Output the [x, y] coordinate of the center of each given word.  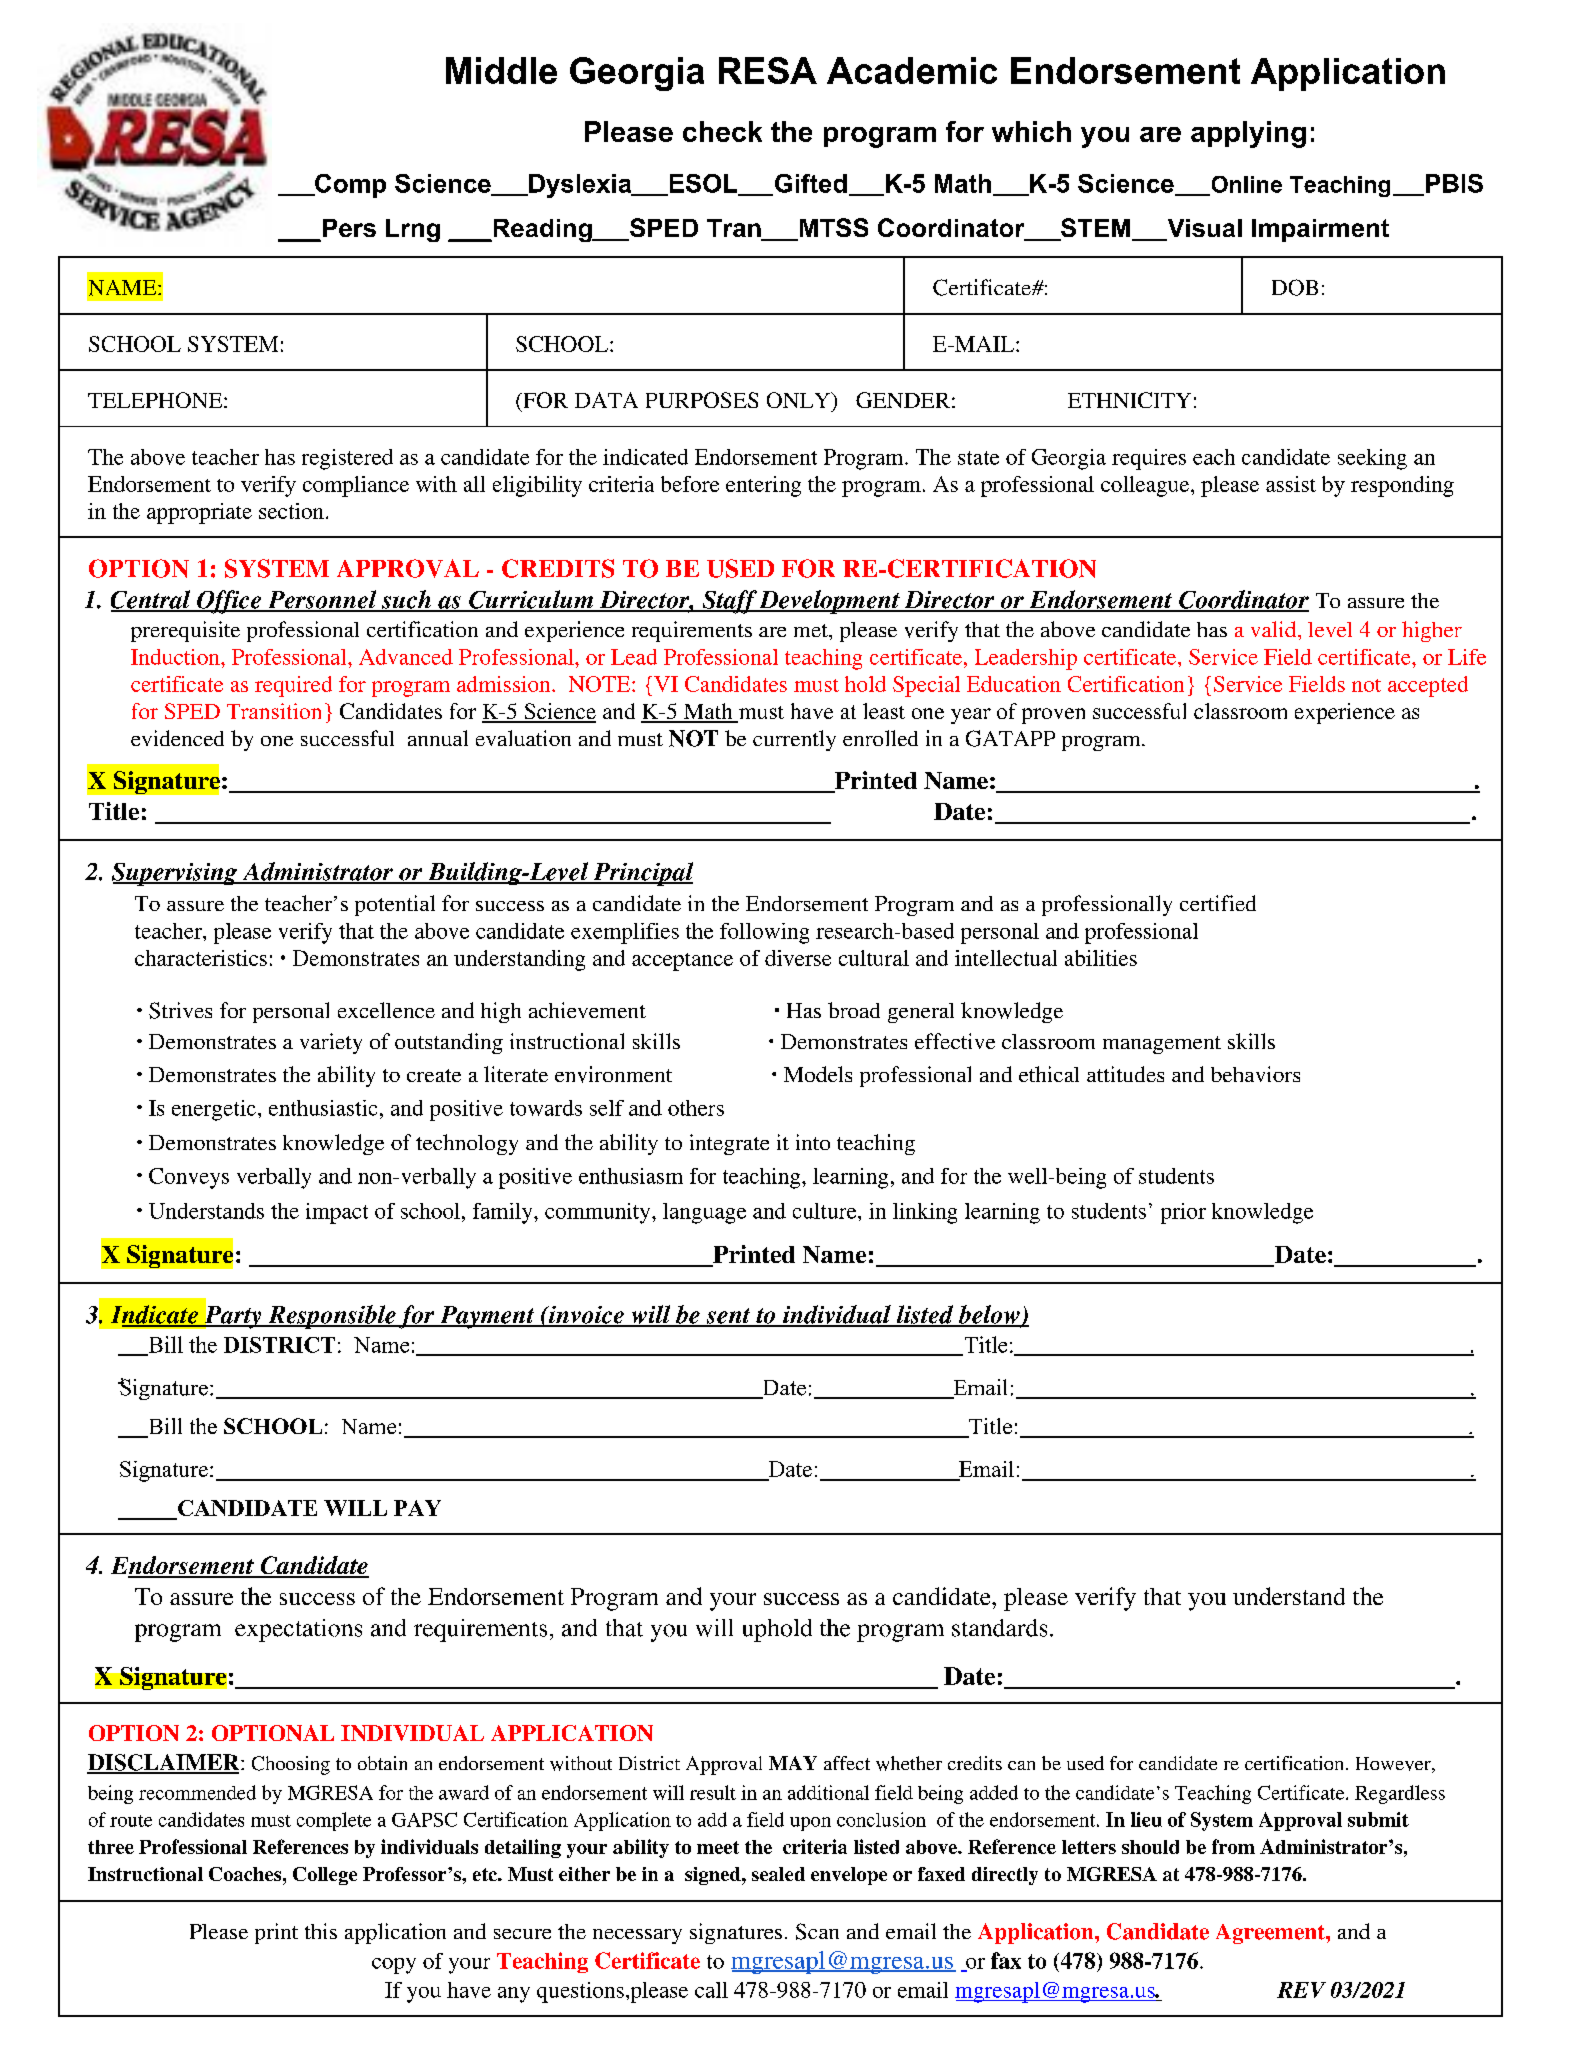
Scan [817, 1931]
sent [728, 1317]
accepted [1428, 686]
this [321, 1931]
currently [794, 740]
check [722, 131]
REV [1301, 1990]
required [293, 686]
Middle [501, 70]
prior [1183, 1213]
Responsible [332, 1317]
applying [1248, 134]
